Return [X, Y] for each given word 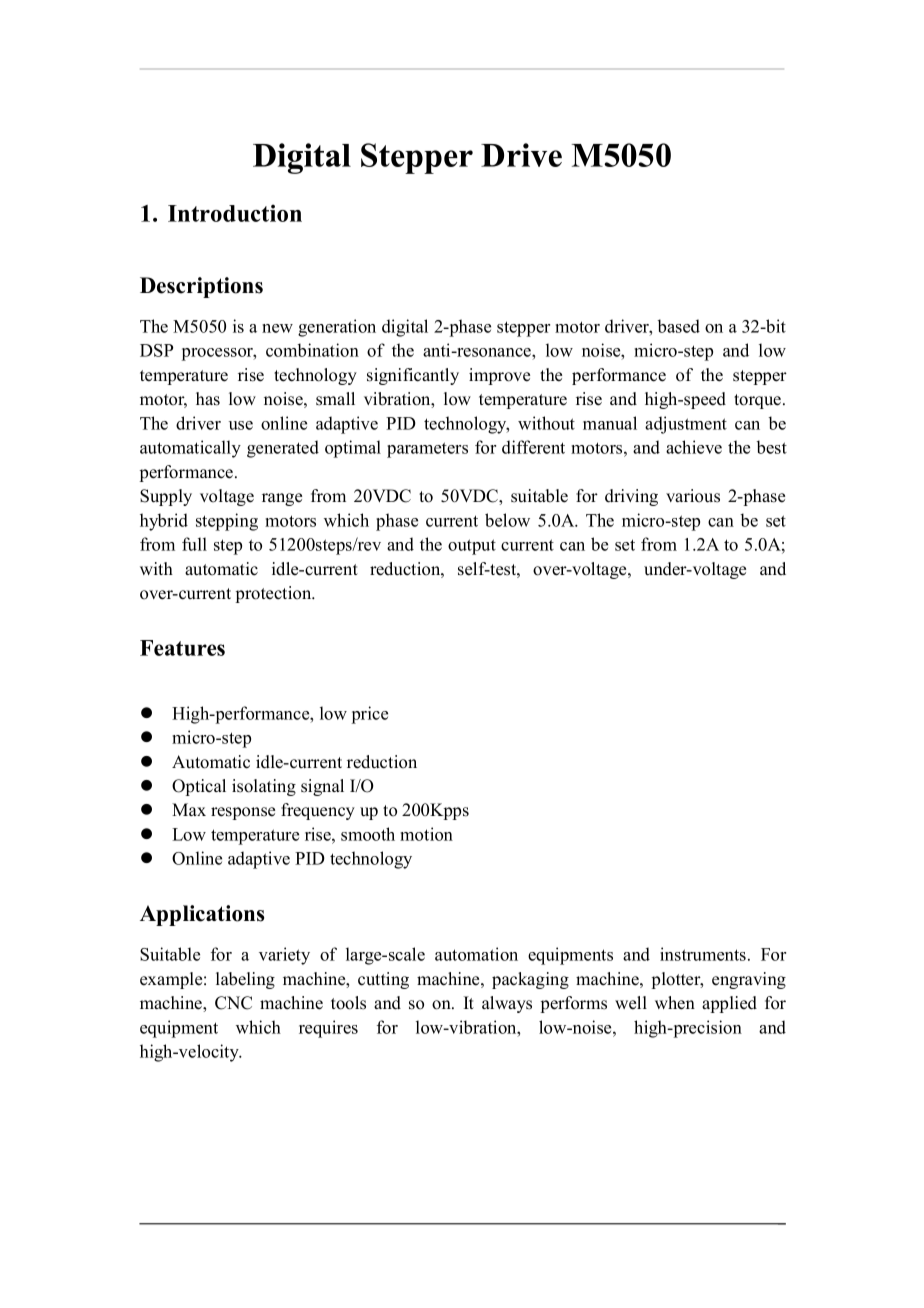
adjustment [686, 425]
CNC [233, 1003]
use [241, 425]
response [243, 813]
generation [337, 328]
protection [275, 594]
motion [426, 834]
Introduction [235, 213]
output [472, 547]
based [679, 326]
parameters [427, 450]
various [693, 496]
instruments [704, 954]
